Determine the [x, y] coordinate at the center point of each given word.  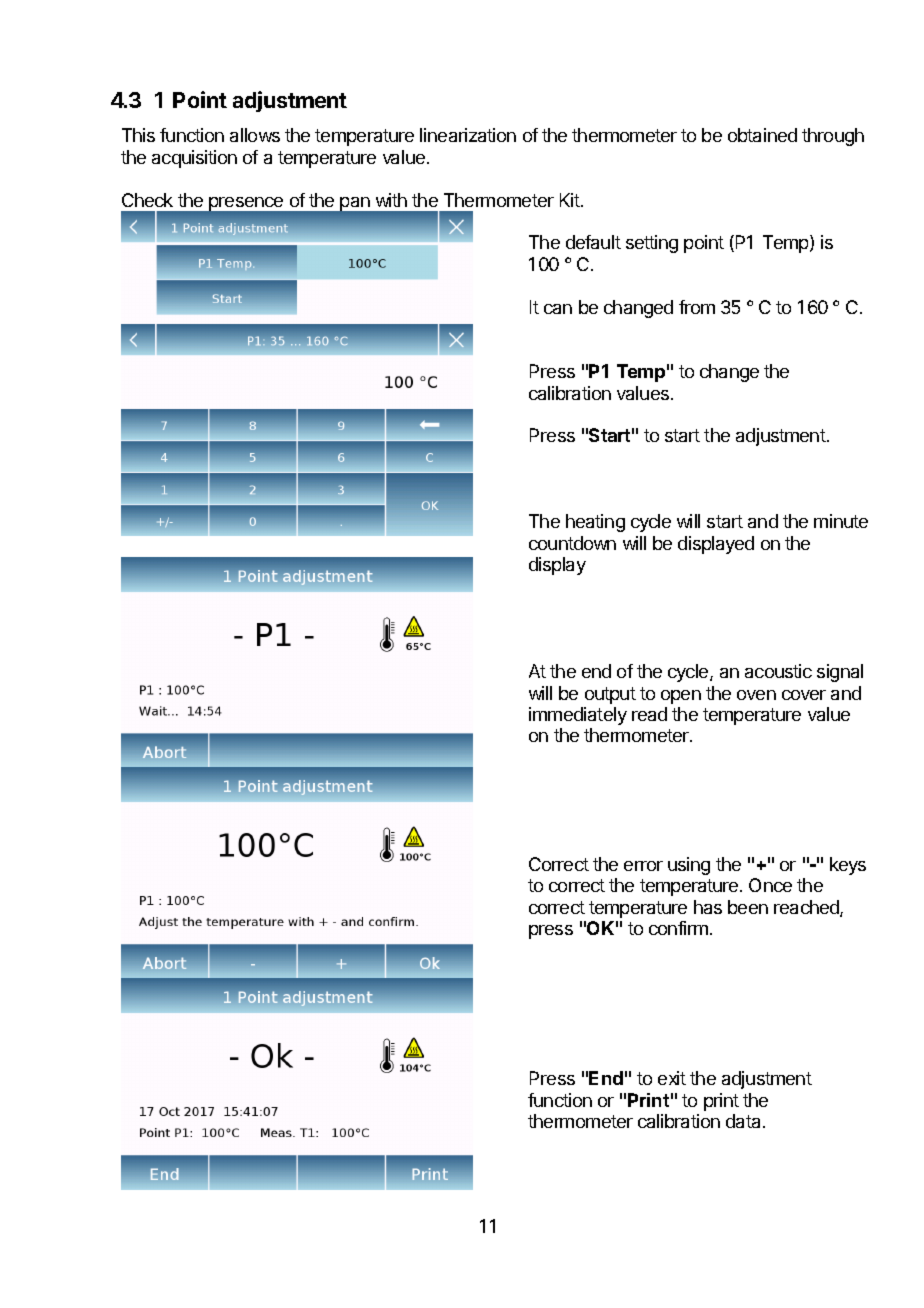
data [745, 1121]
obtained [762, 135]
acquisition [194, 159]
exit [672, 1078]
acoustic [778, 671]
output [610, 695]
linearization [468, 135]
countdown [572, 543]
